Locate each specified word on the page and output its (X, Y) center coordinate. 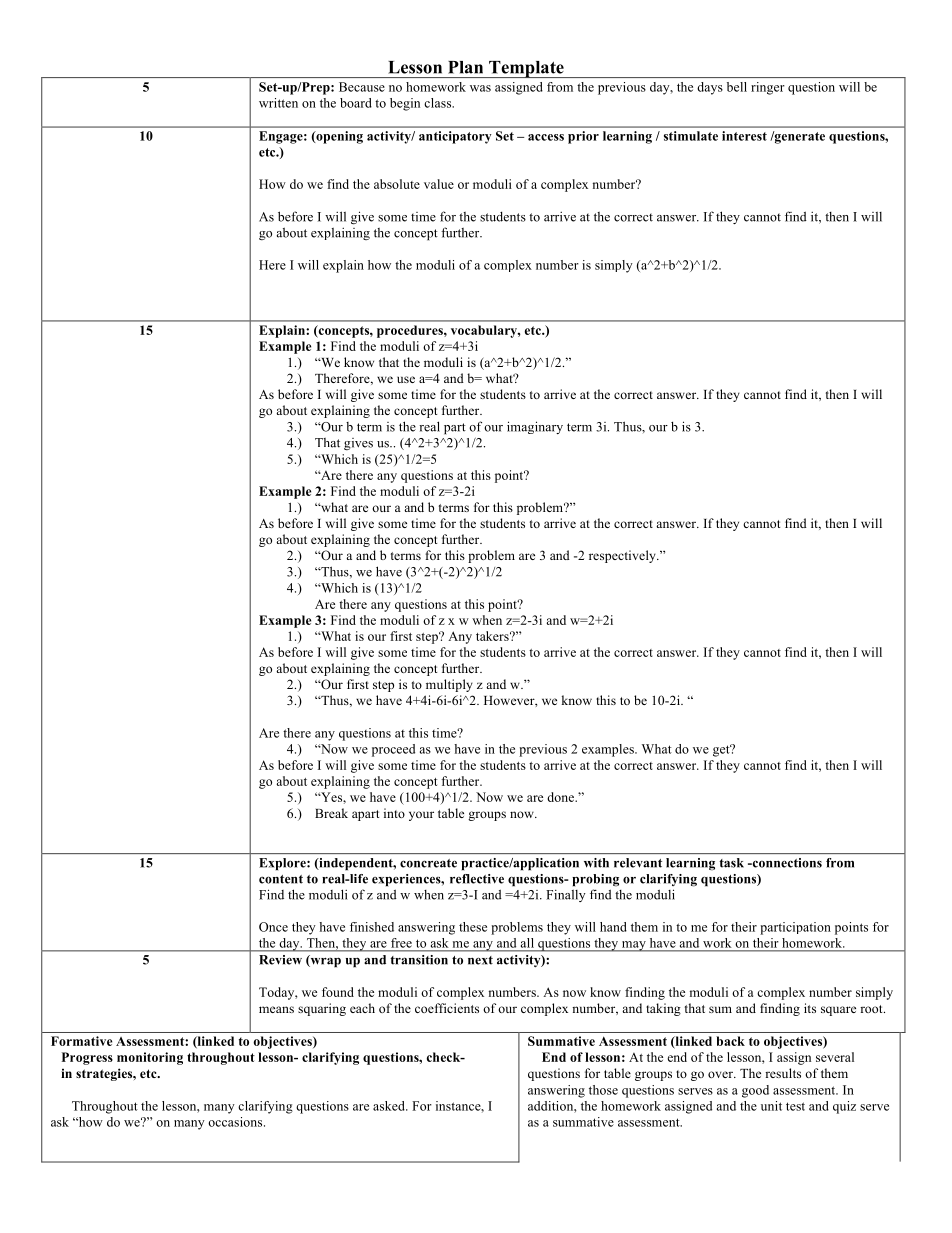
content (281, 879)
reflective (477, 879)
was (480, 88)
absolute (397, 184)
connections (786, 863)
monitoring (150, 1058)
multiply (449, 685)
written (278, 103)
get (722, 750)
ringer (767, 88)
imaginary (535, 427)
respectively (623, 556)
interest (744, 136)
